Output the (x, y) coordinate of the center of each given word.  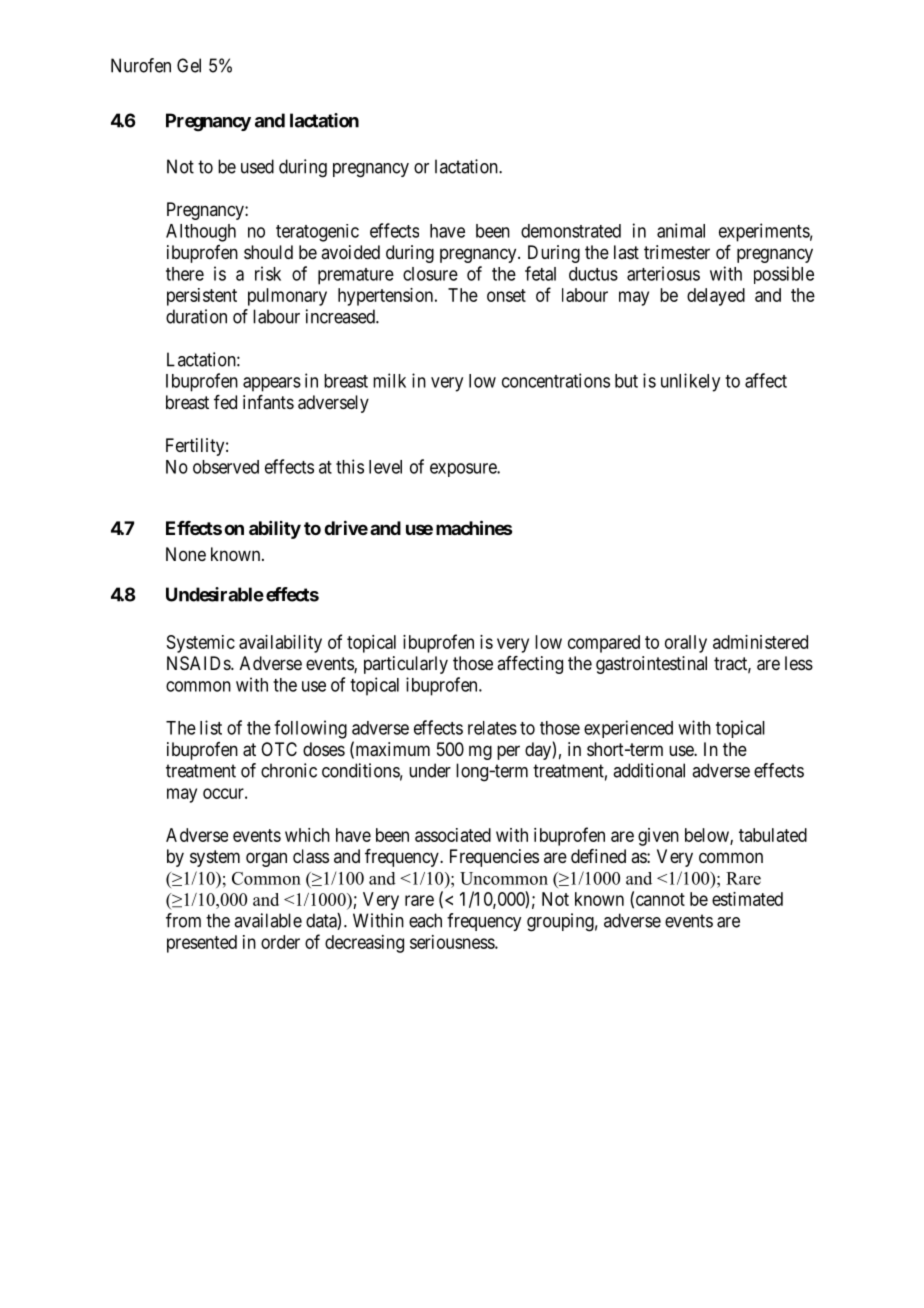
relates (492, 728)
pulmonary (287, 297)
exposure (464, 470)
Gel (189, 65)
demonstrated (571, 231)
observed (226, 467)
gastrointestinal (651, 665)
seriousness (453, 942)
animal (681, 230)
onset (506, 295)
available (268, 920)
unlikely (690, 382)
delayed (716, 297)
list (211, 727)
